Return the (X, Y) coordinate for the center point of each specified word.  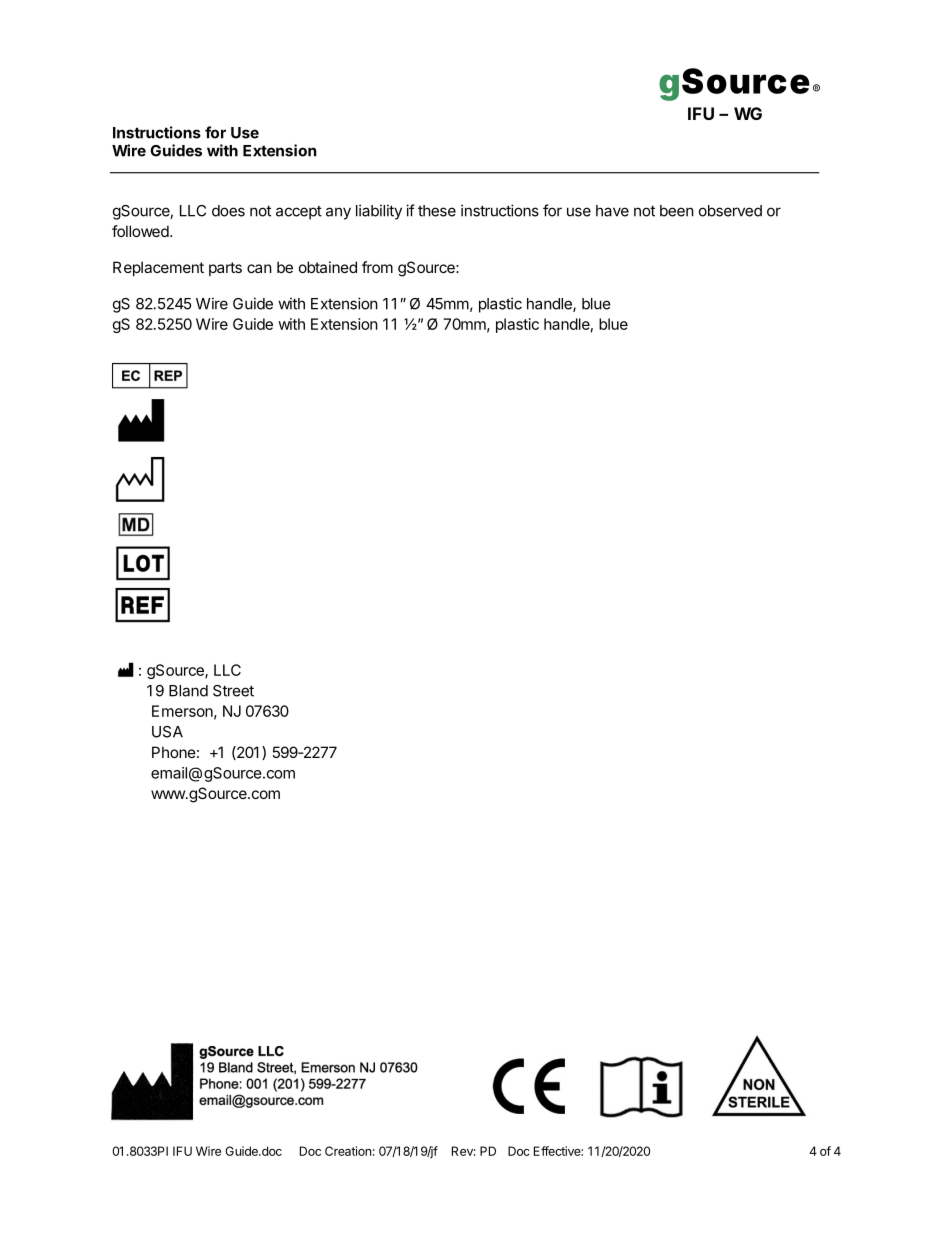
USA (167, 732)
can (259, 268)
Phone (174, 752)
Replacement (158, 268)
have (612, 211)
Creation (348, 1151)
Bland (188, 691)
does (228, 211)
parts (225, 269)
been (677, 211)
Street (233, 691)
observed (730, 211)
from (377, 267)
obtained (328, 267)
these (437, 211)
